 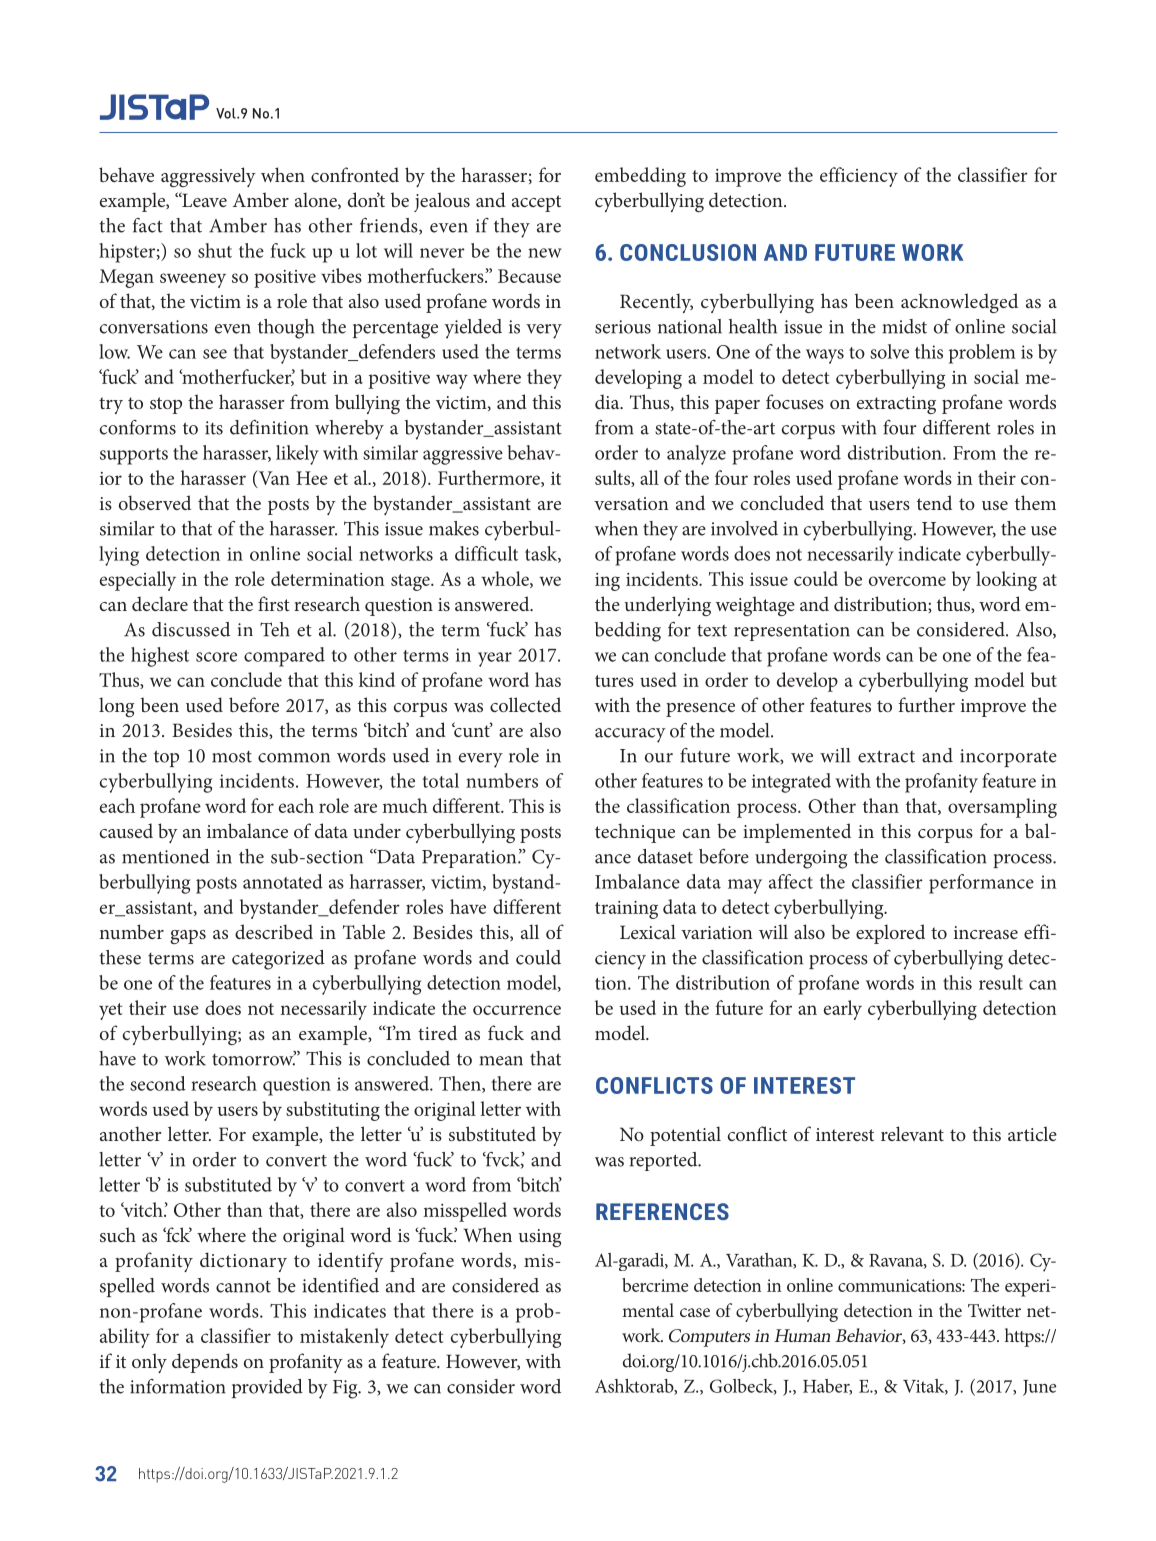 What do you see at coordinates (232, 757) in the page?
I see `most` at bounding box center [232, 757].
